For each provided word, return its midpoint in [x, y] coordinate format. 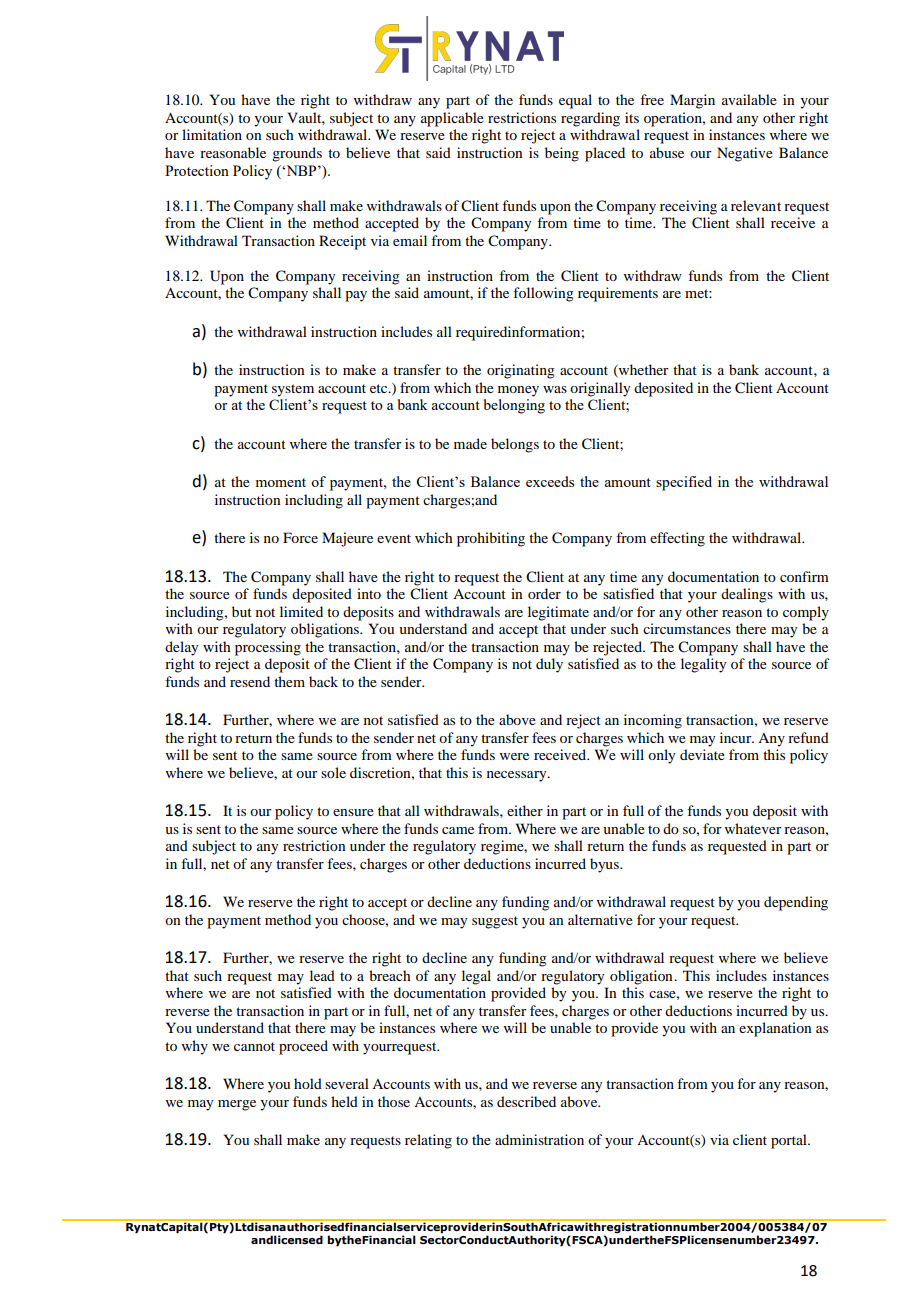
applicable [452, 119]
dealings [747, 595]
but [242, 611]
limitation [212, 134]
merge [237, 1105]
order [544, 593]
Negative [745, 154]
